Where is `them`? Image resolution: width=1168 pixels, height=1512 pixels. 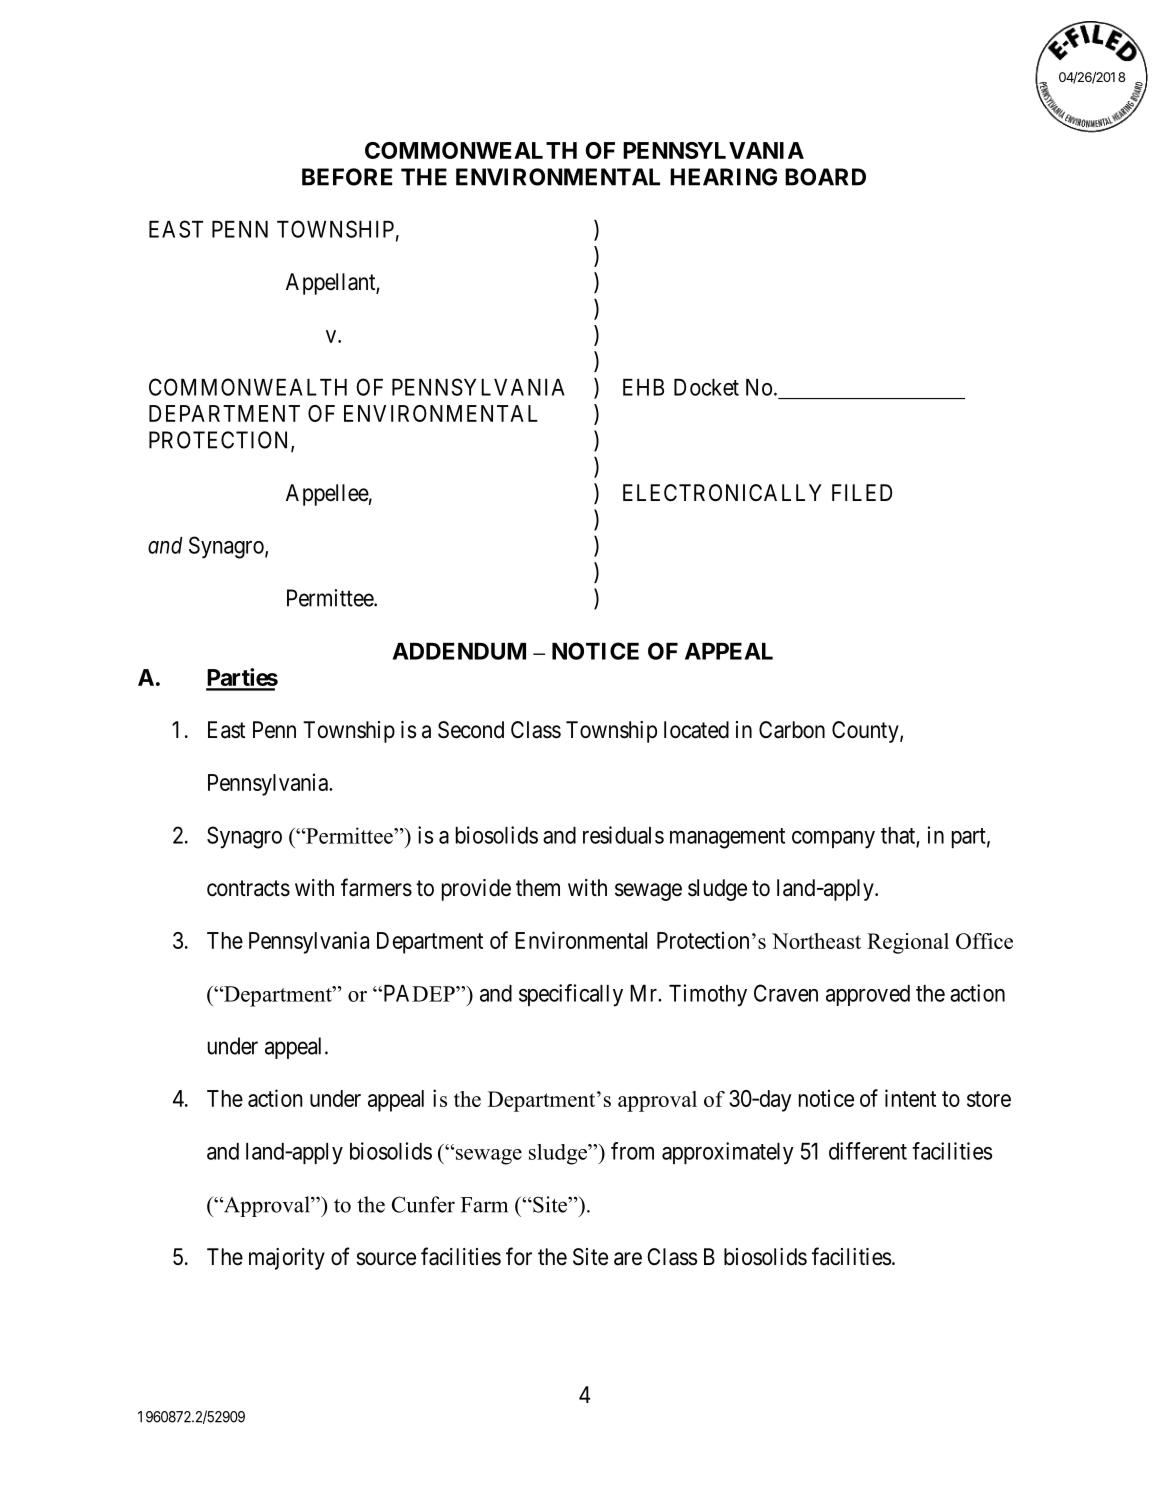
them is located at coordinates (538, 888).
